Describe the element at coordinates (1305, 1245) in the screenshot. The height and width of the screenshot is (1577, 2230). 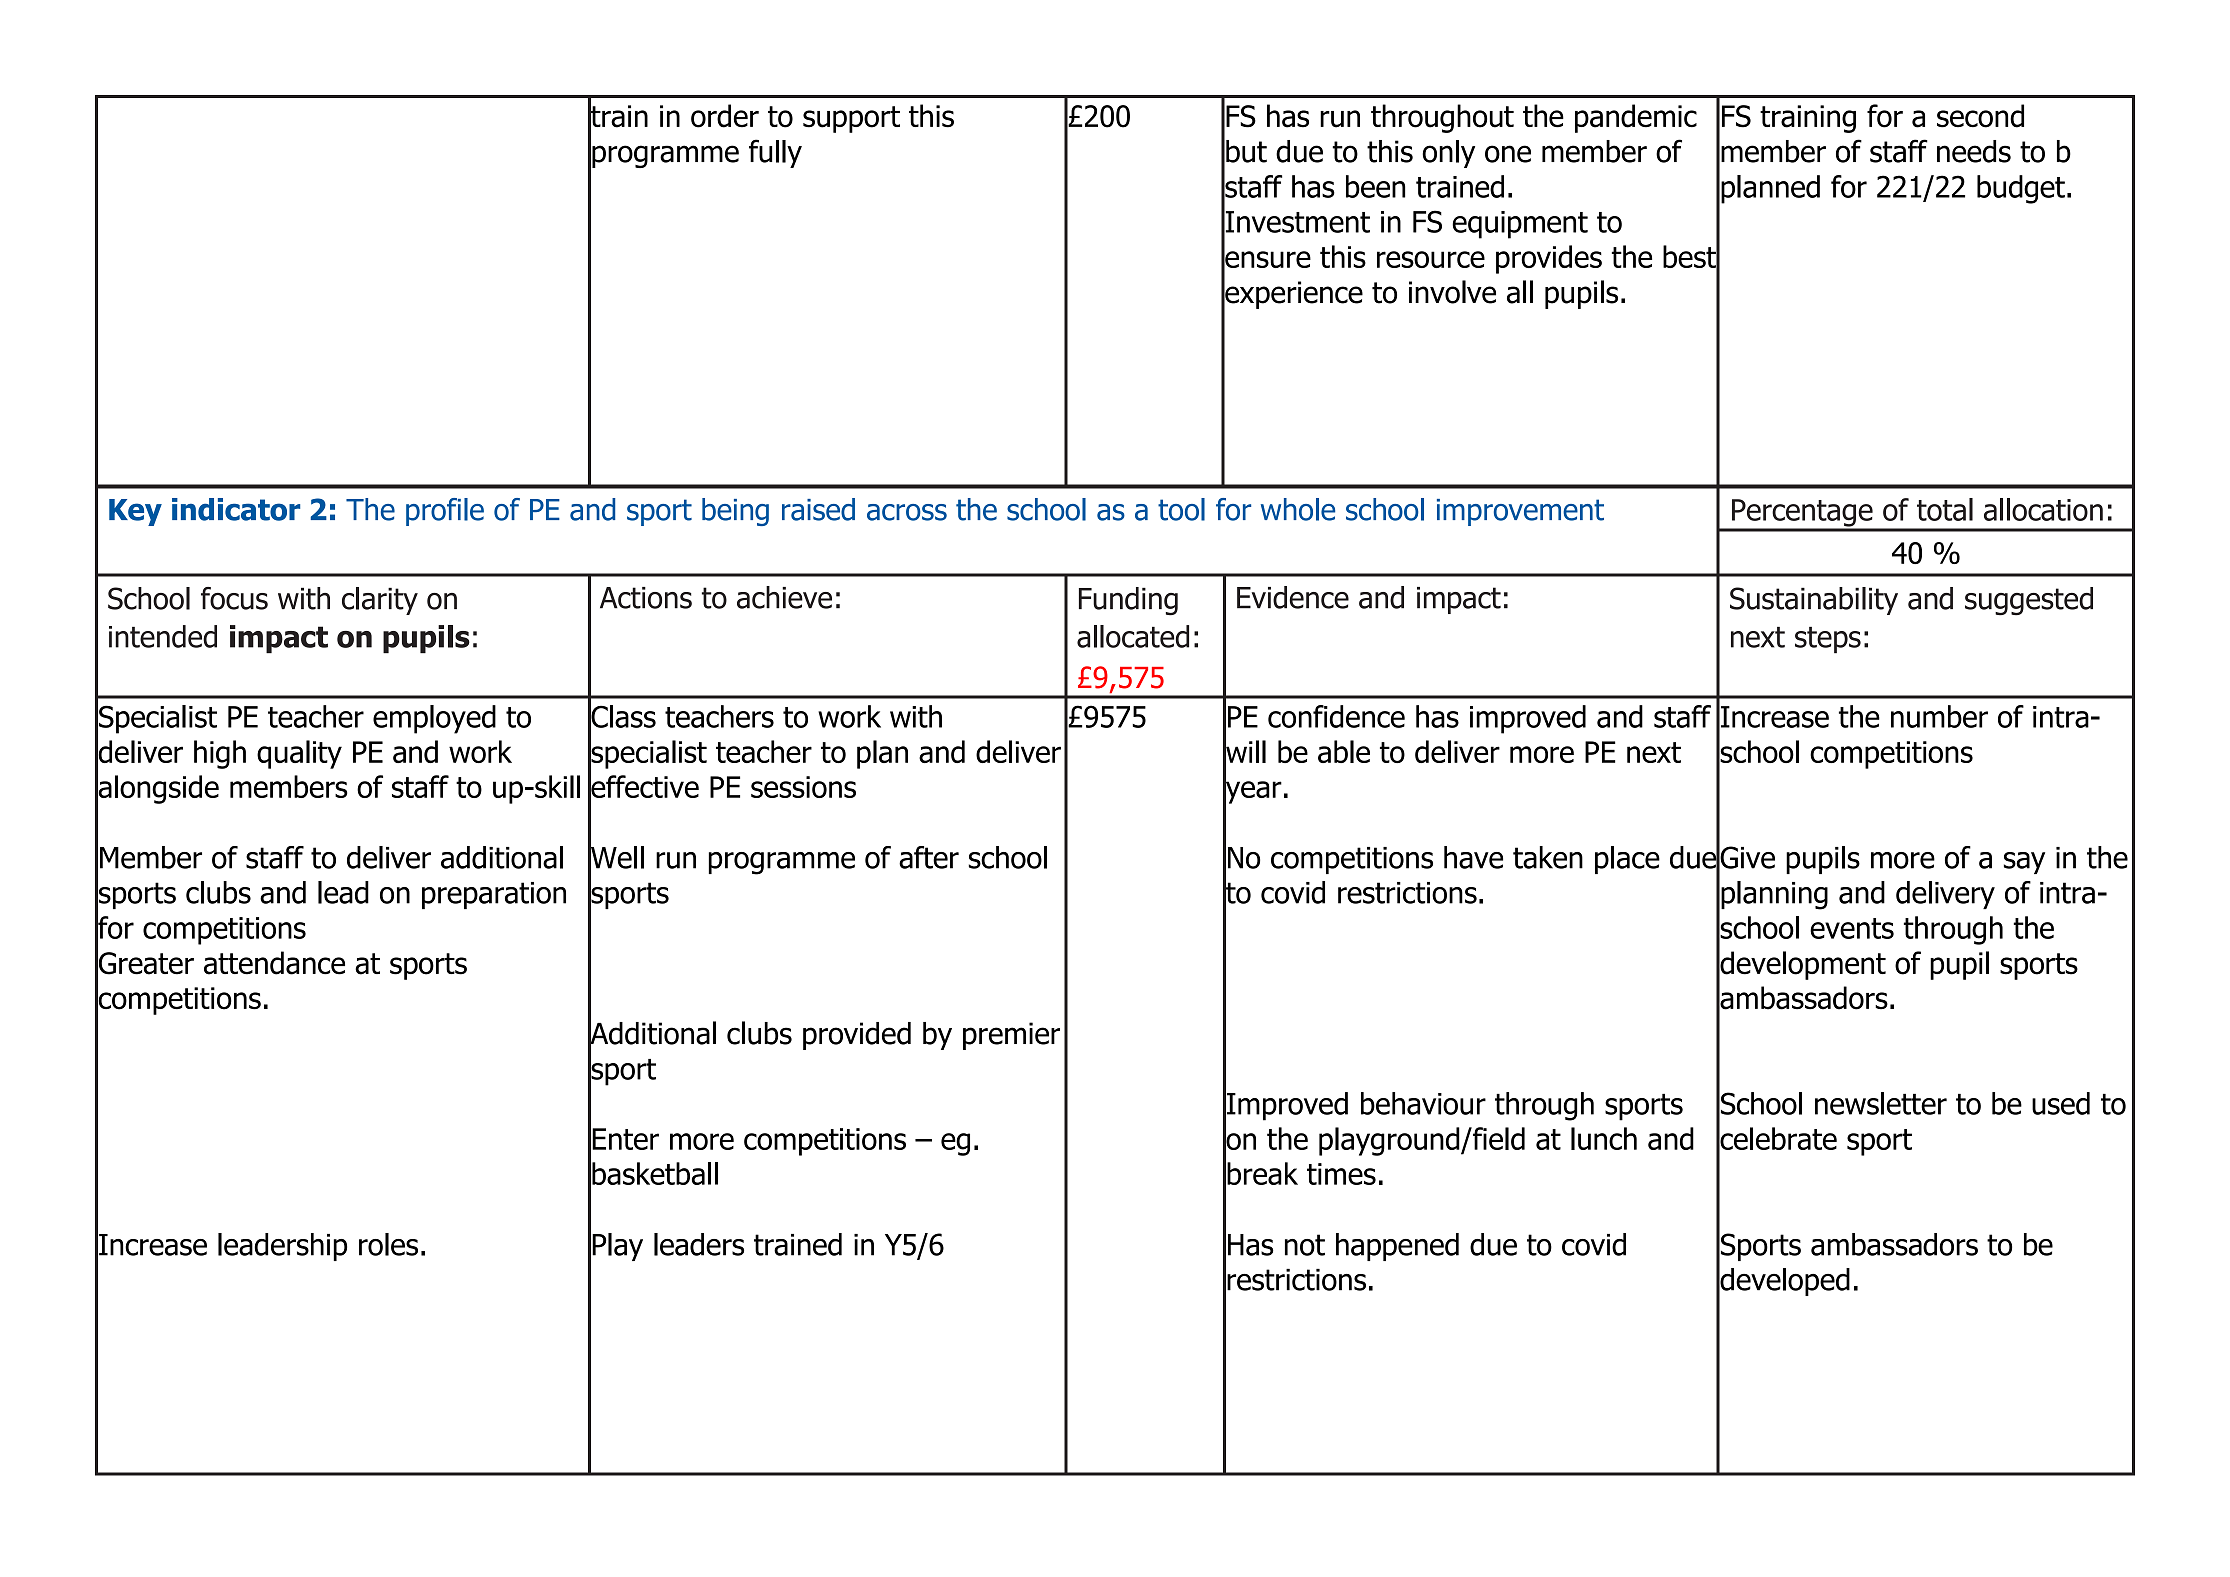
I see `not` at that location.
